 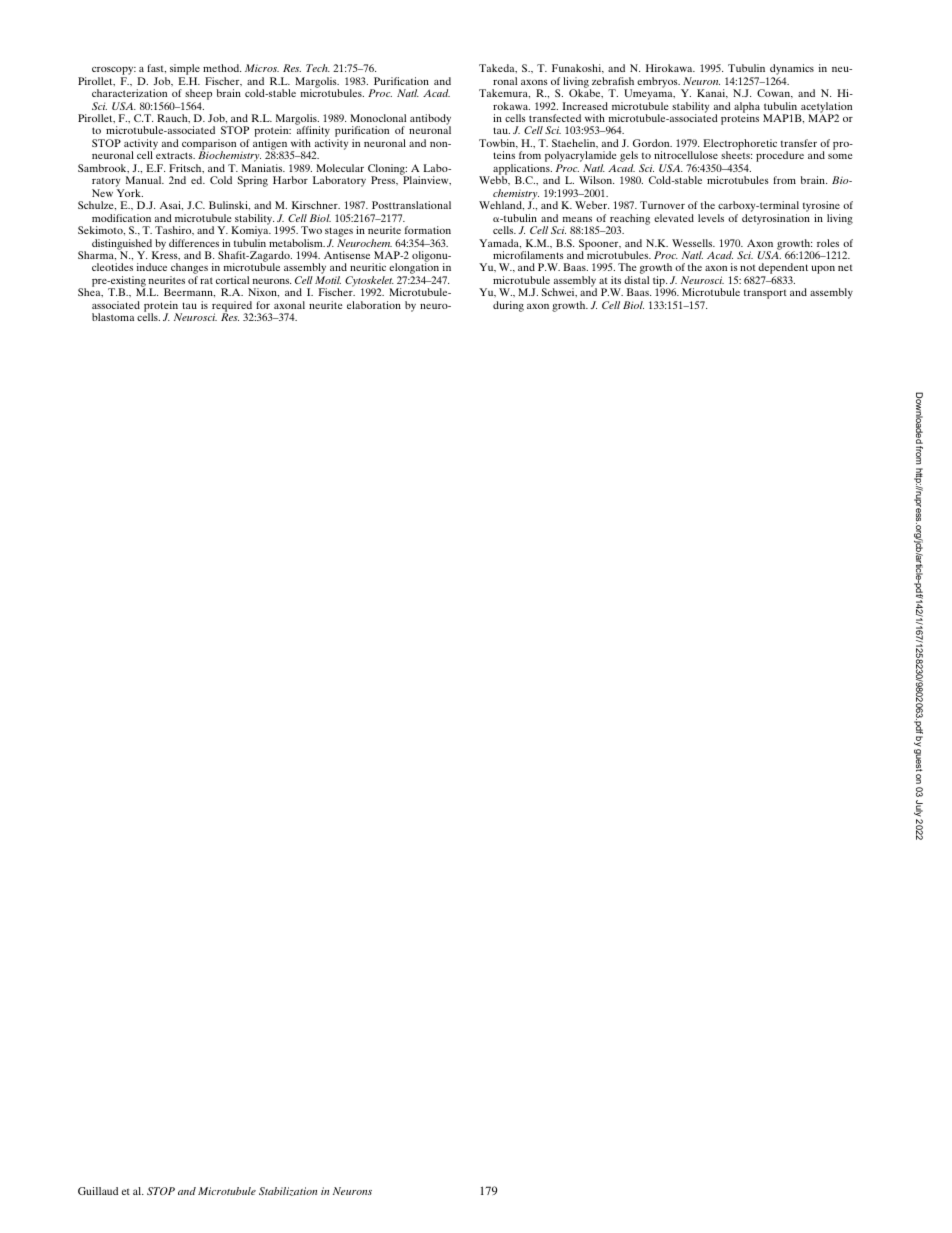 What do you see at coordinates (747, 108) in the screenshot?
I see `alpha` at bounding box center [747, 108].
